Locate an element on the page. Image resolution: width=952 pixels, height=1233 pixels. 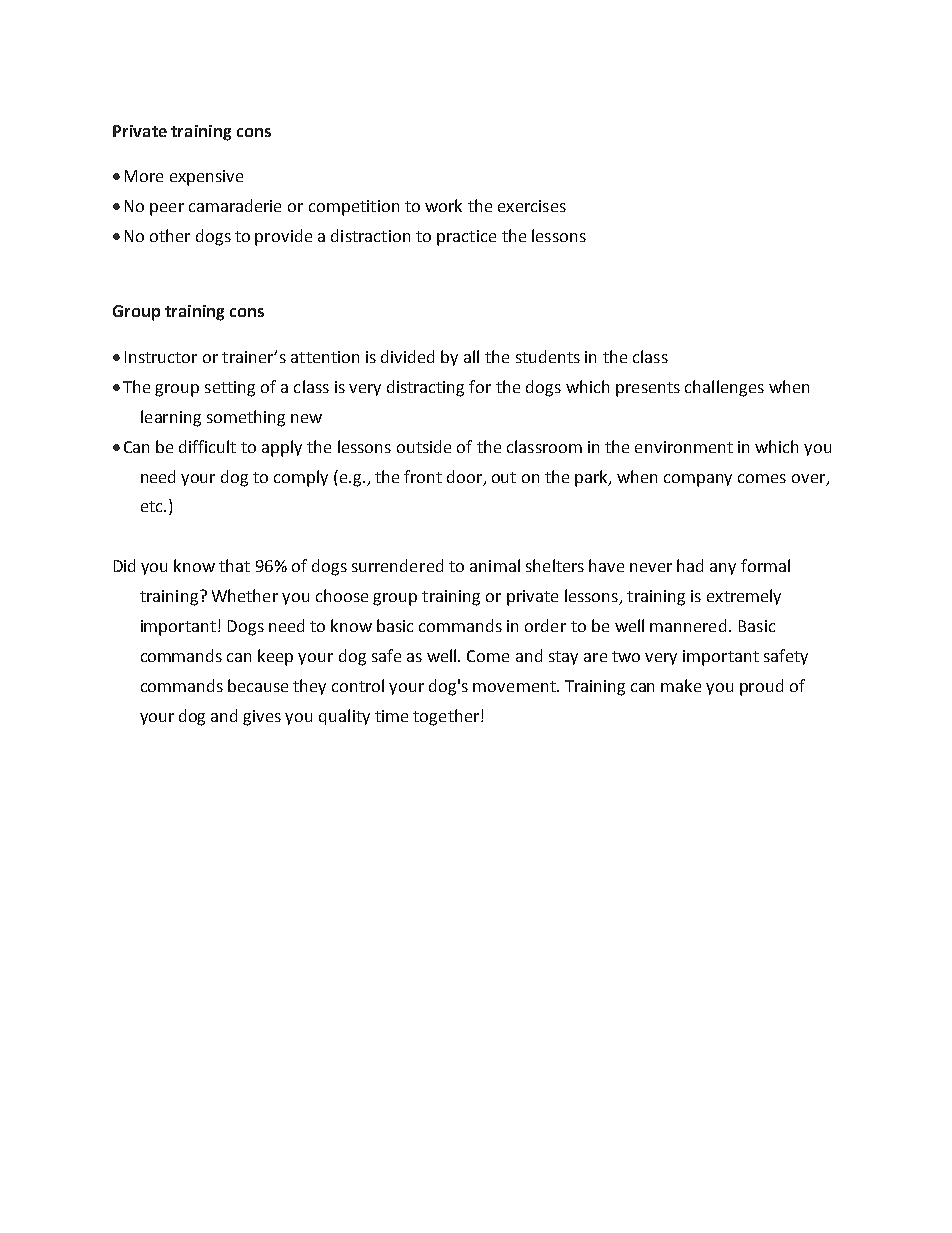
animal is located at coordinates (495, 565).
